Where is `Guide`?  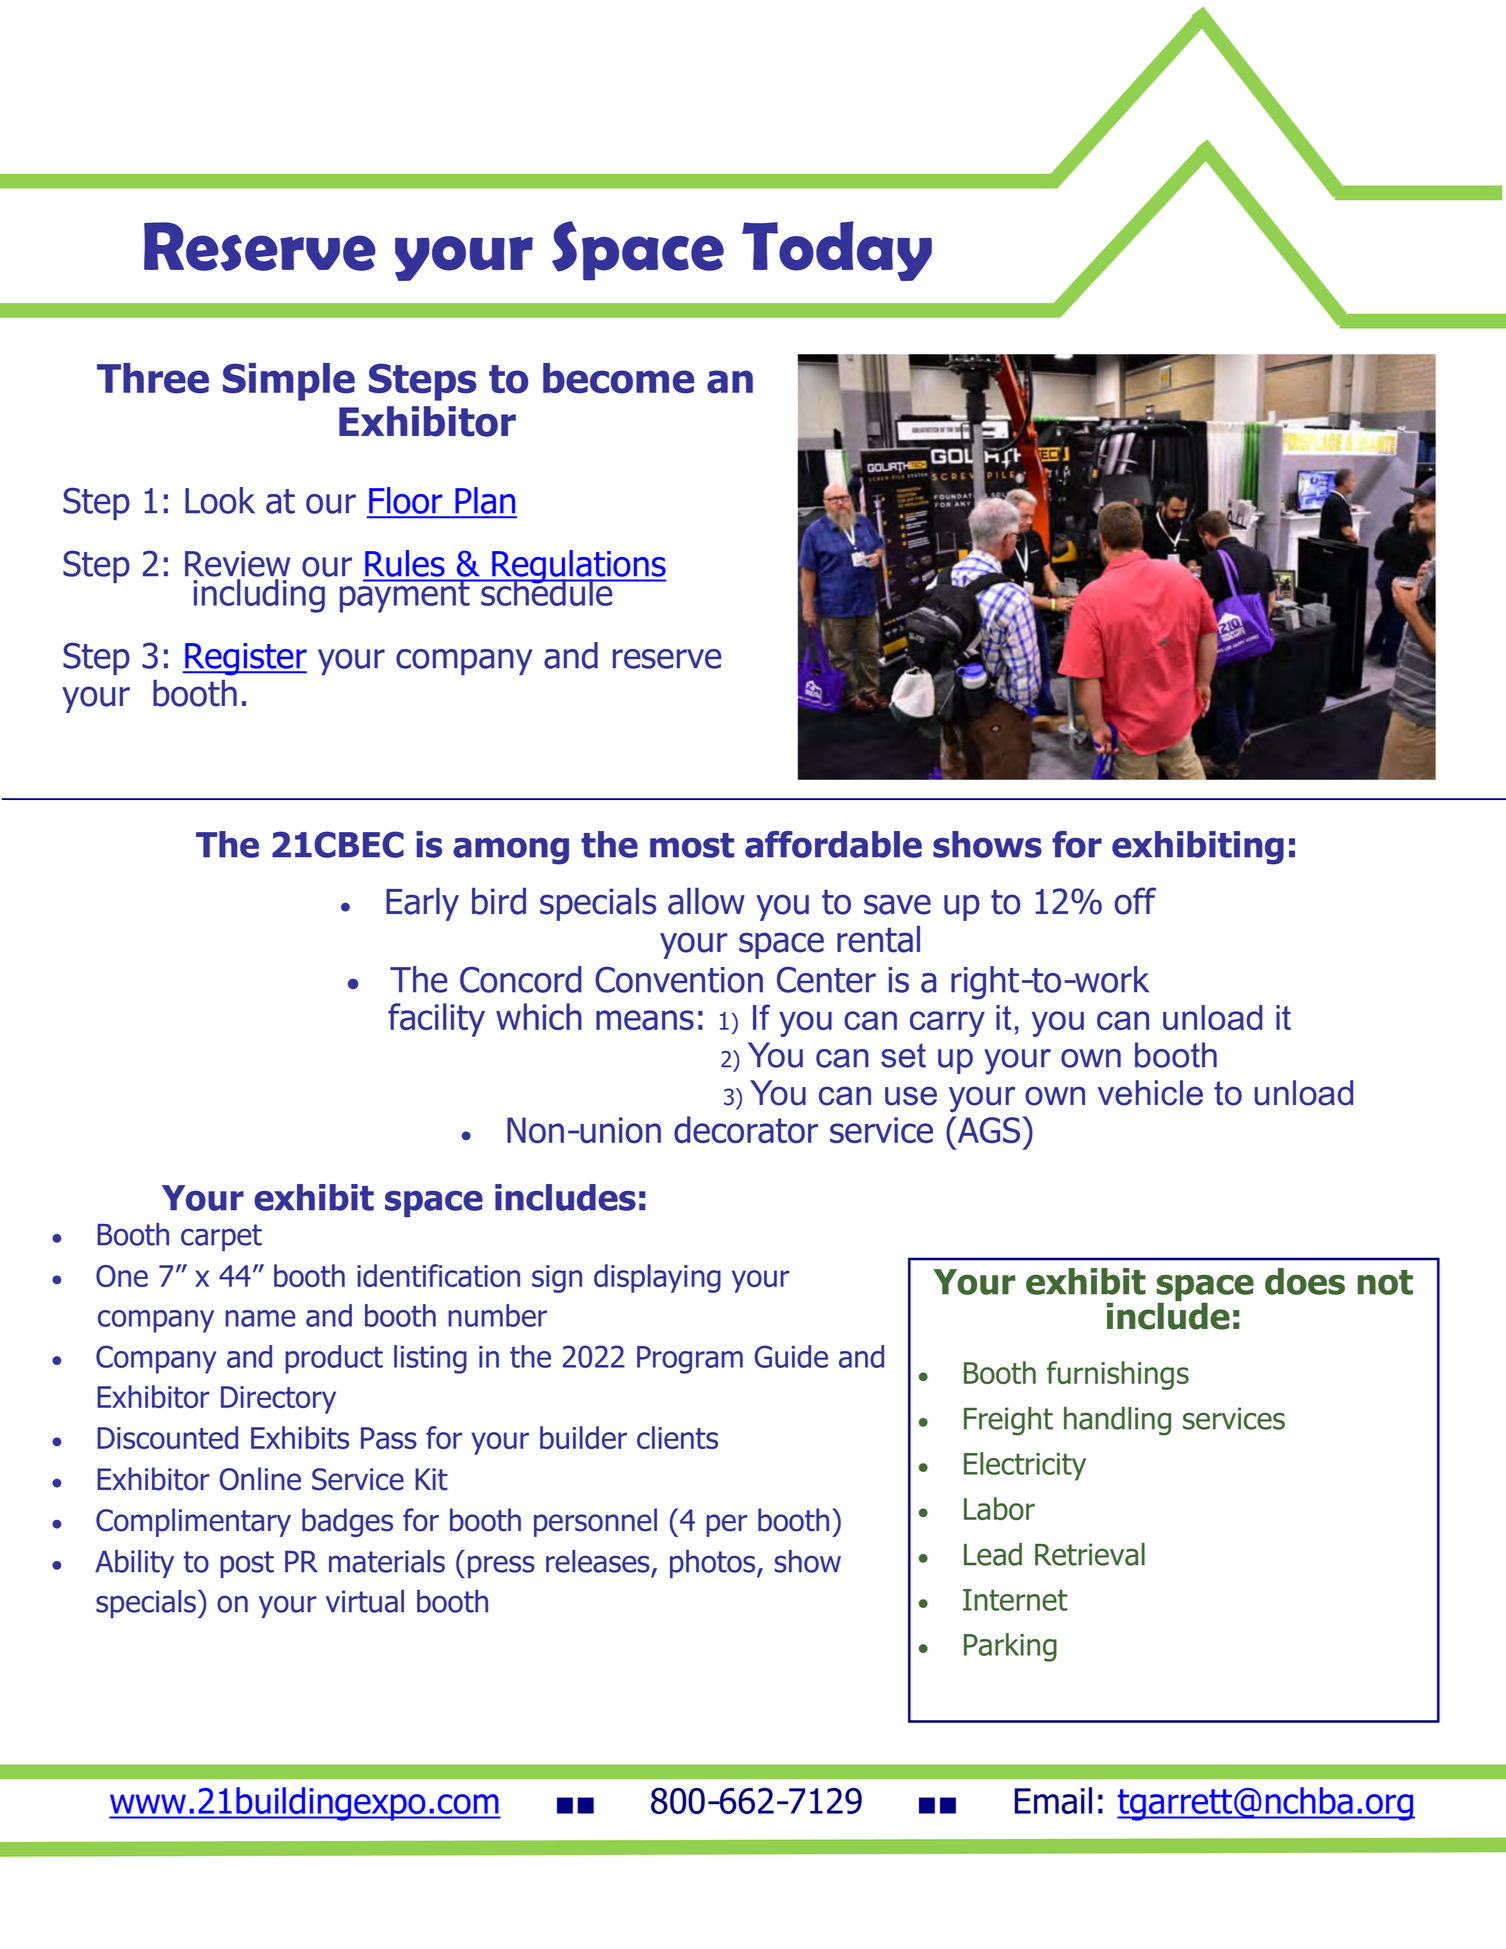 Guide is located at coordinates (791, 1356).
